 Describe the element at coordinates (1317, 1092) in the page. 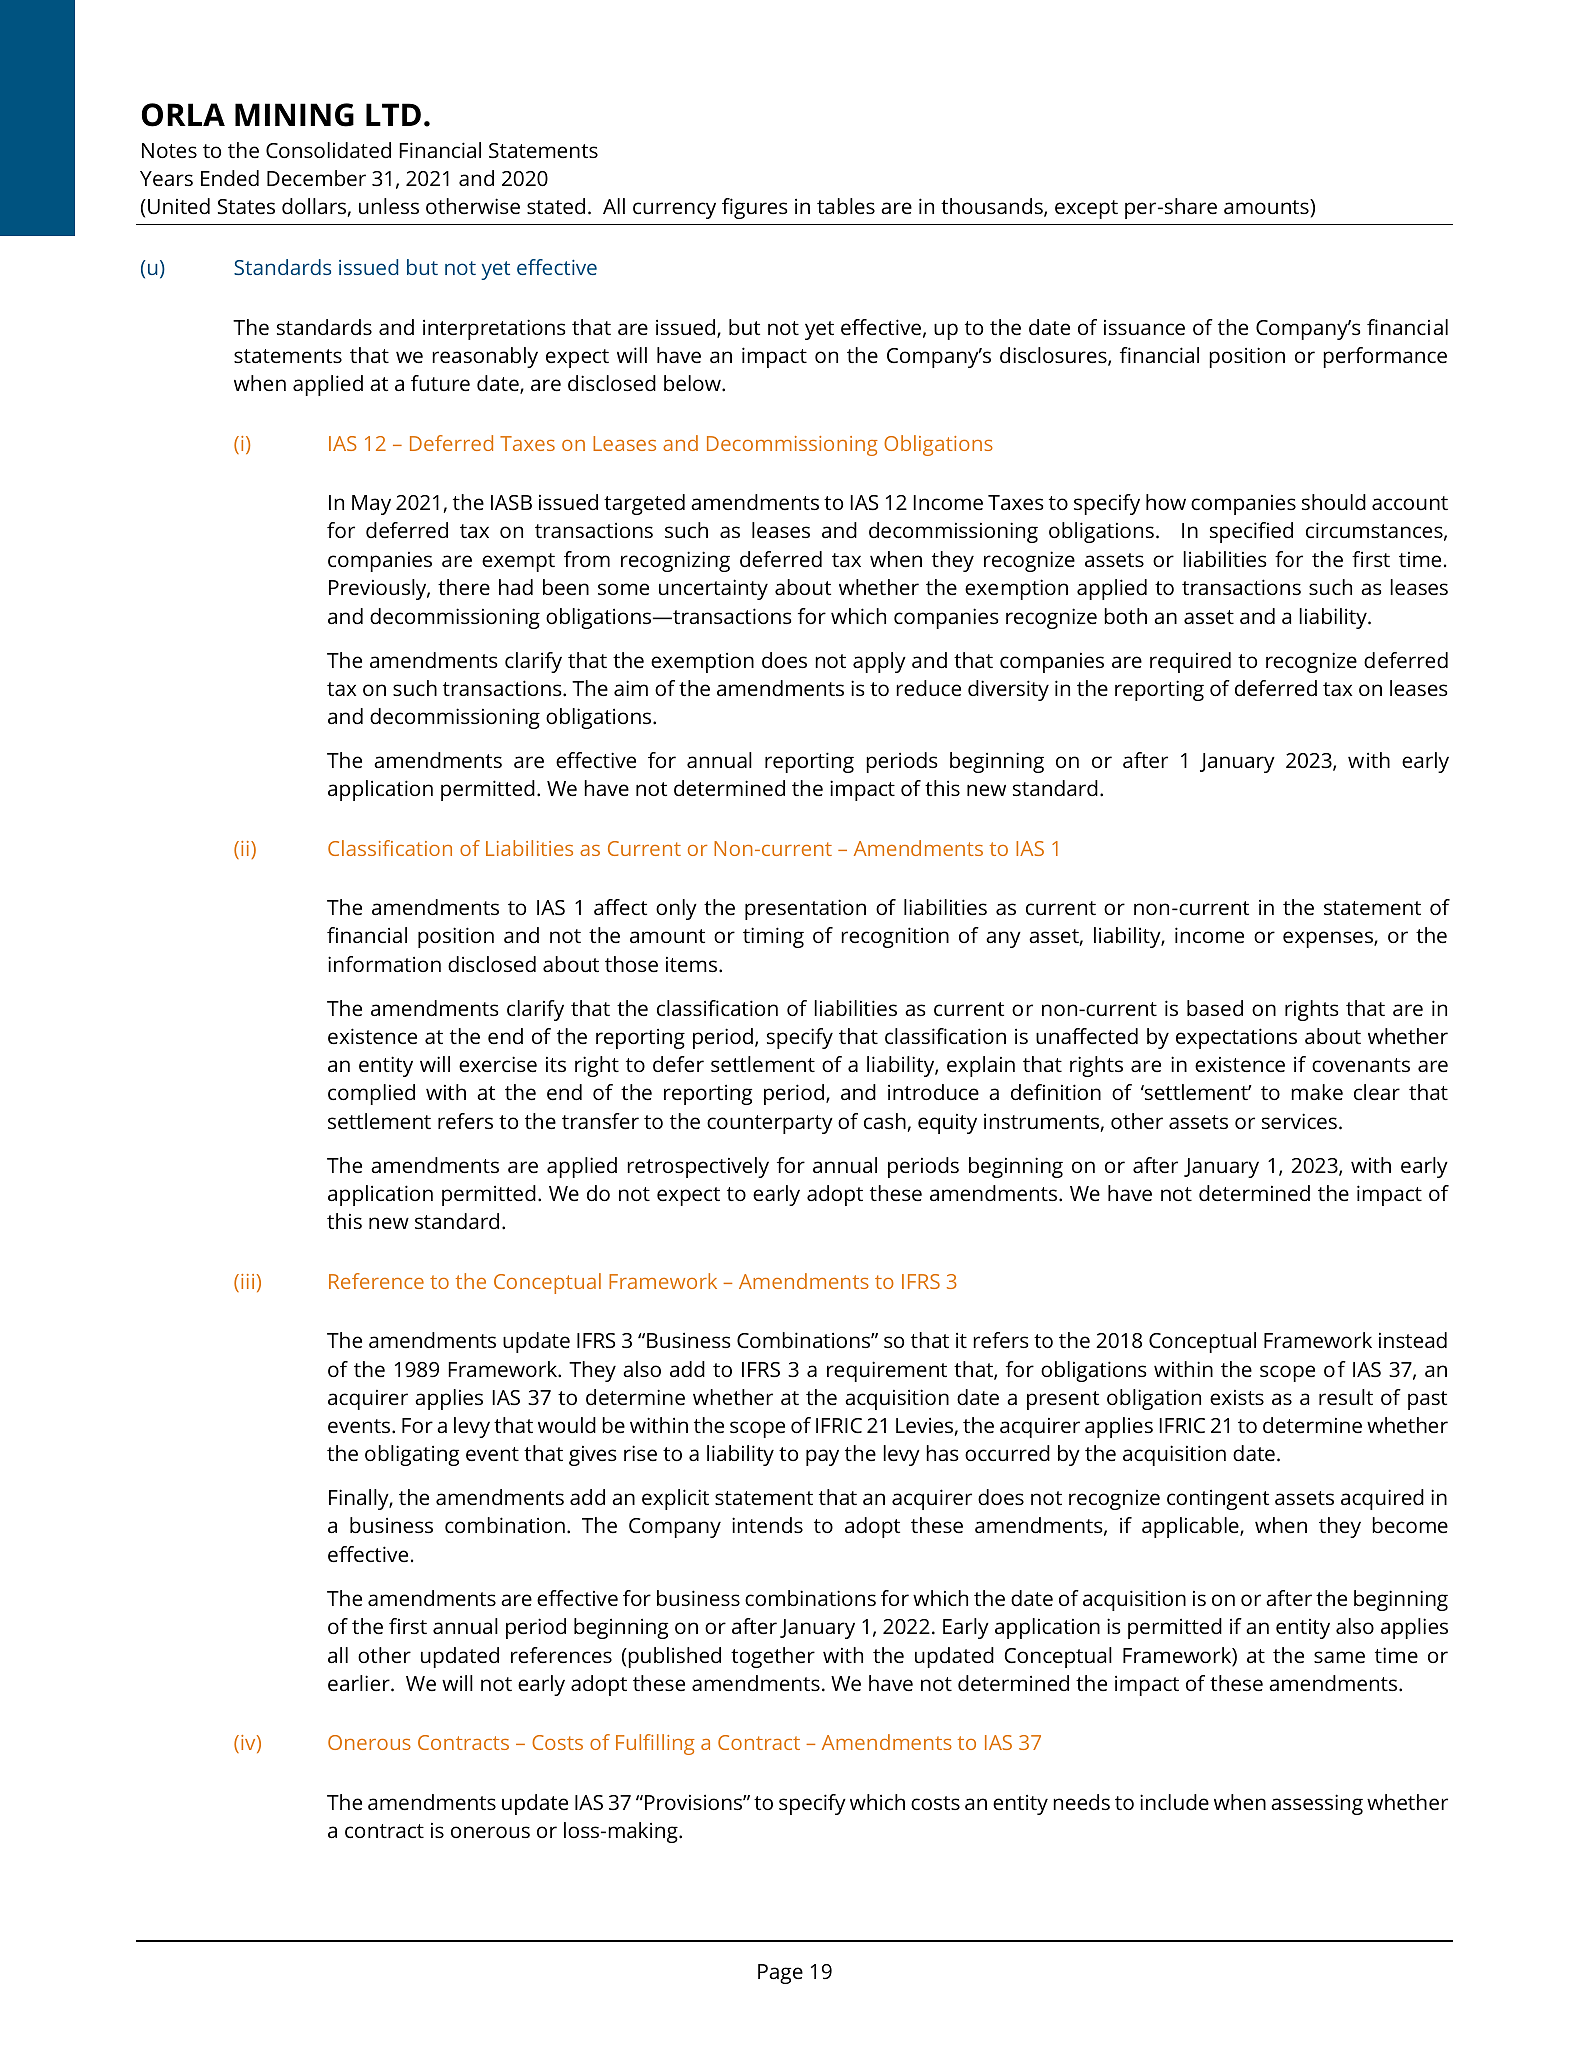

I see `make` at that location.
